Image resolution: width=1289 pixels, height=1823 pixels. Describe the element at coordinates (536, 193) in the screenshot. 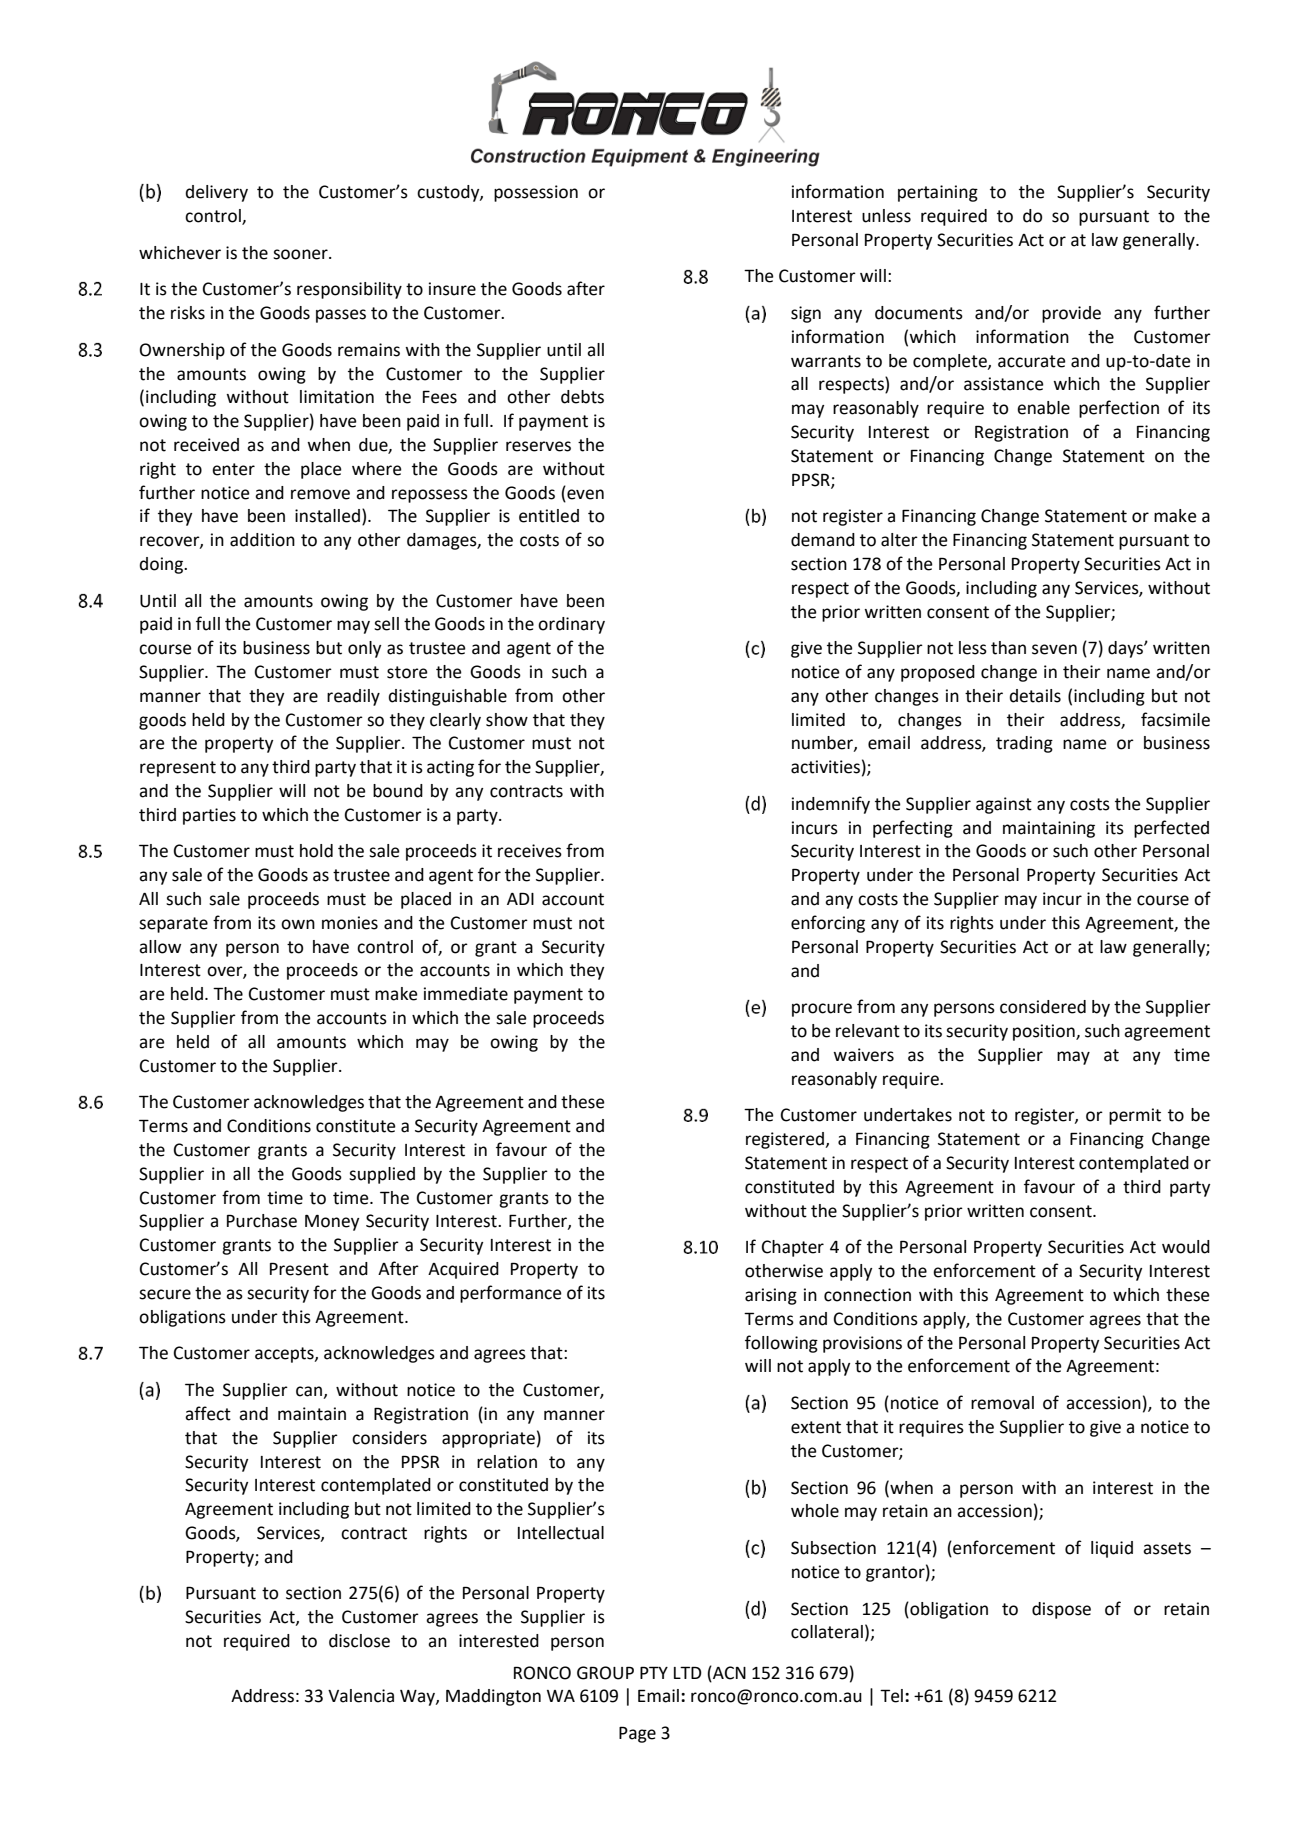

I see `possession` at that location.
